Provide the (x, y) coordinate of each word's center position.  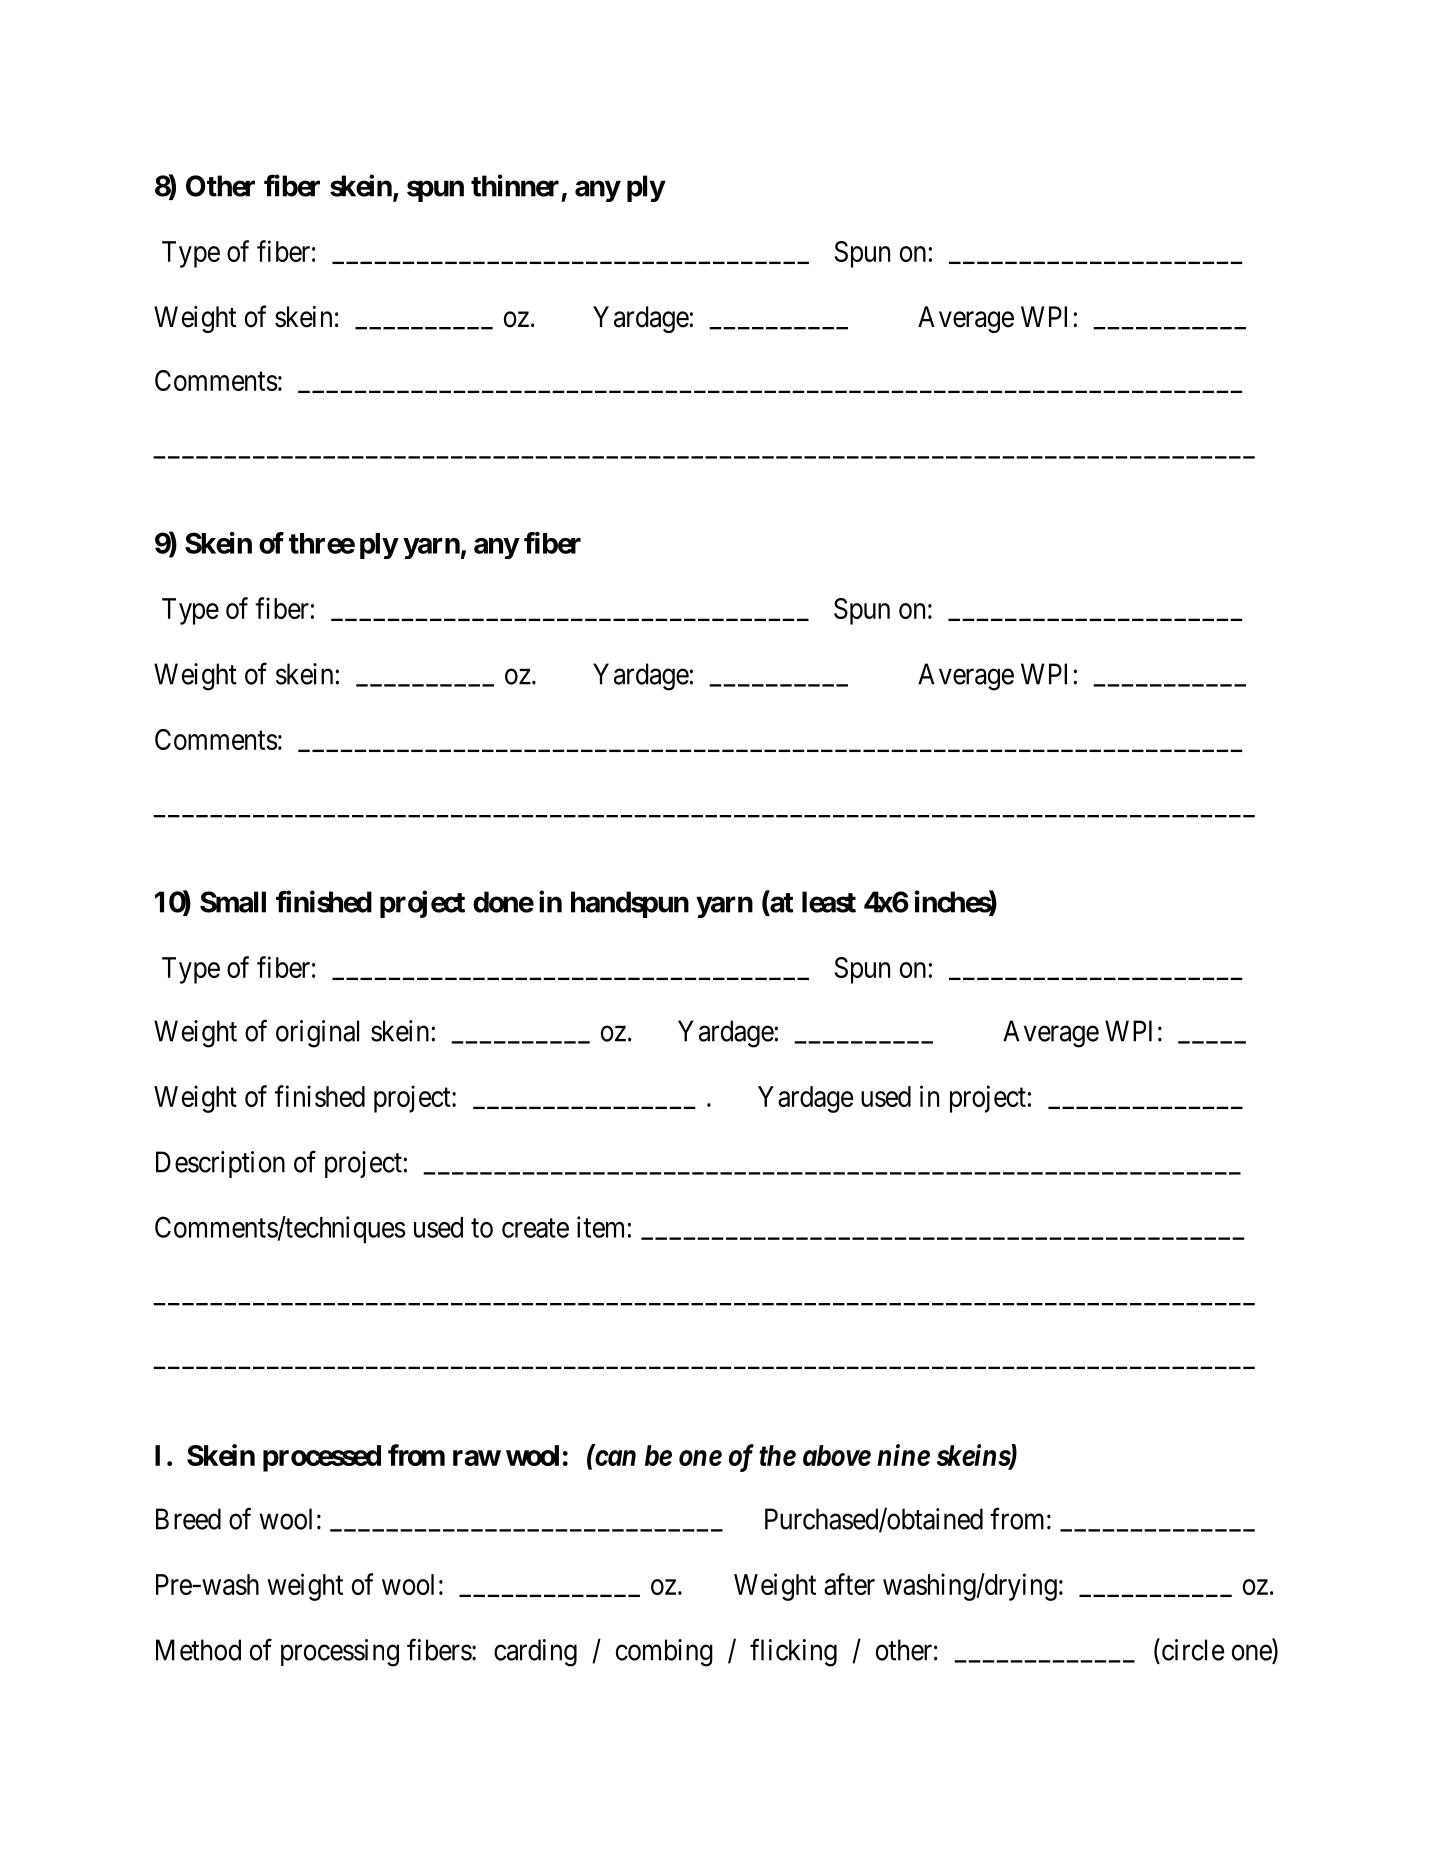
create (535, 1228)
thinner (515, 185)
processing (340, 1653)
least (829, 902)
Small (233, 902)
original (317, 1034)
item (600, 1227)
